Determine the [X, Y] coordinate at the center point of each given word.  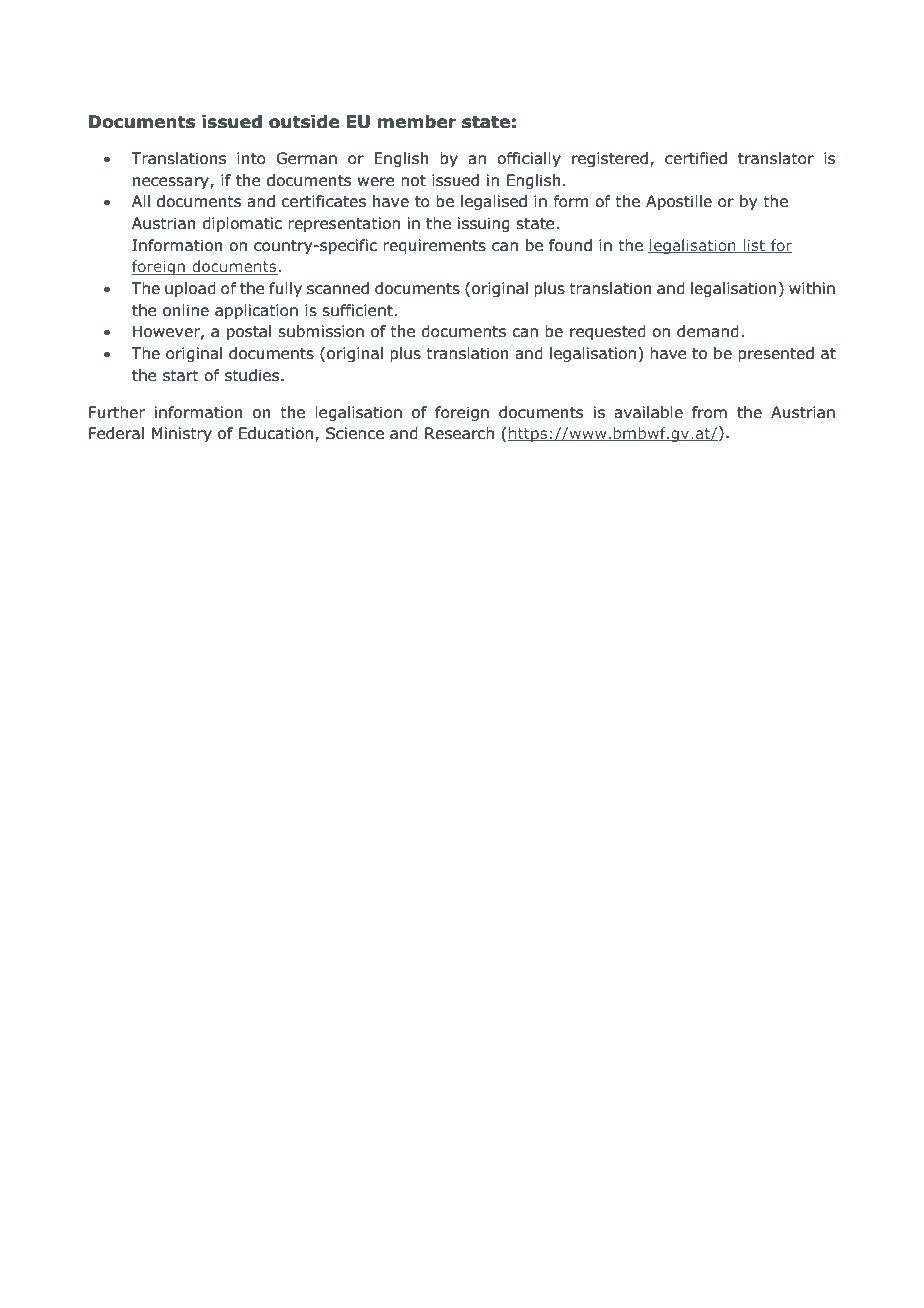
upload [190, 289]
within [812, 288]
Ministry [182, 434]
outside [304, 122]
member [417, 122]
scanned [338, 288]
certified [696, 158]
